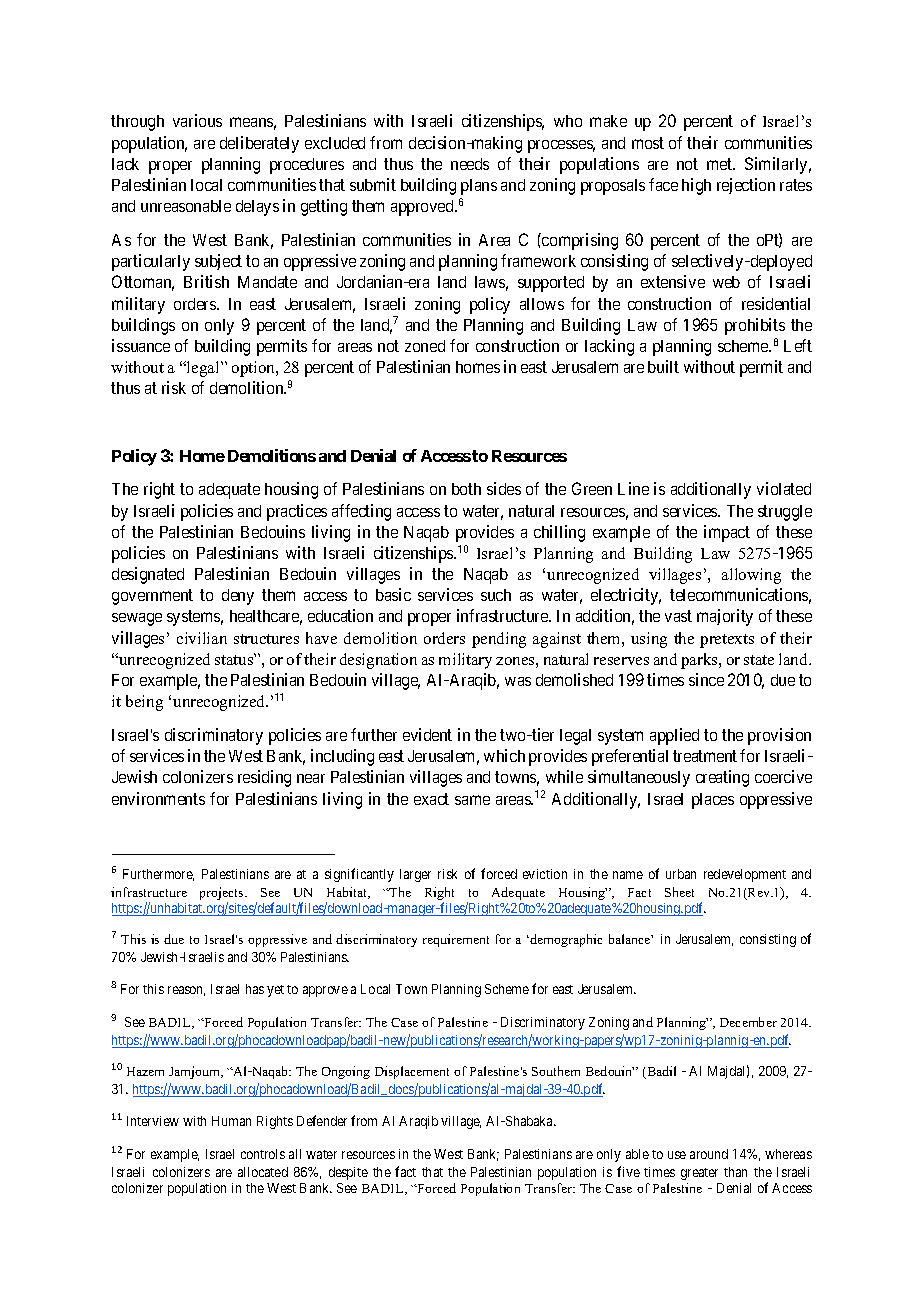 This screenshot has width=924, height=1308. What do you see at coordinates (412, 1072) in the screenshot?
I see `Displacement` at bounding box center [412, 1072].
